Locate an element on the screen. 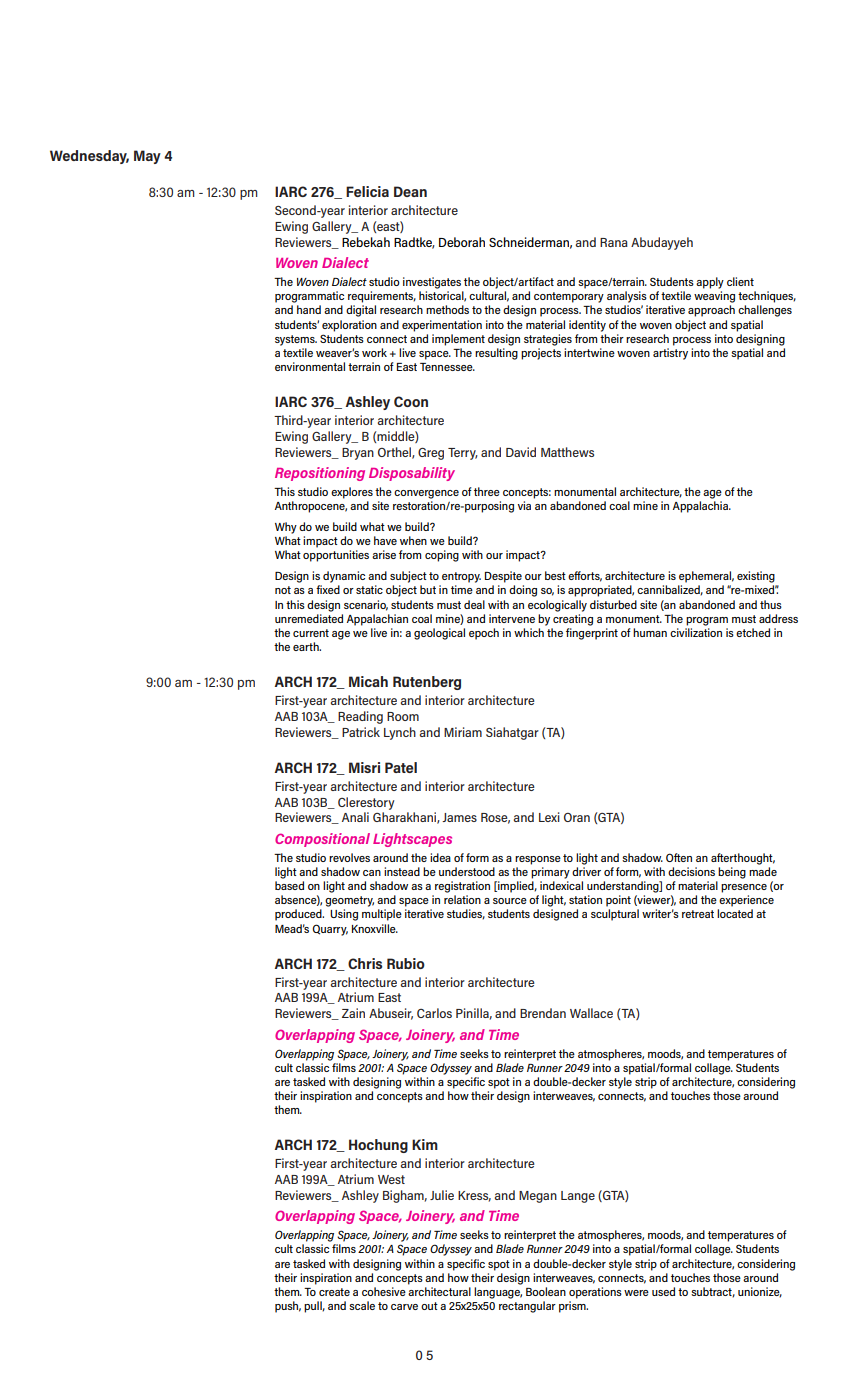 The image size is (849, 1400). apply is located at coordinates (710, 283).
